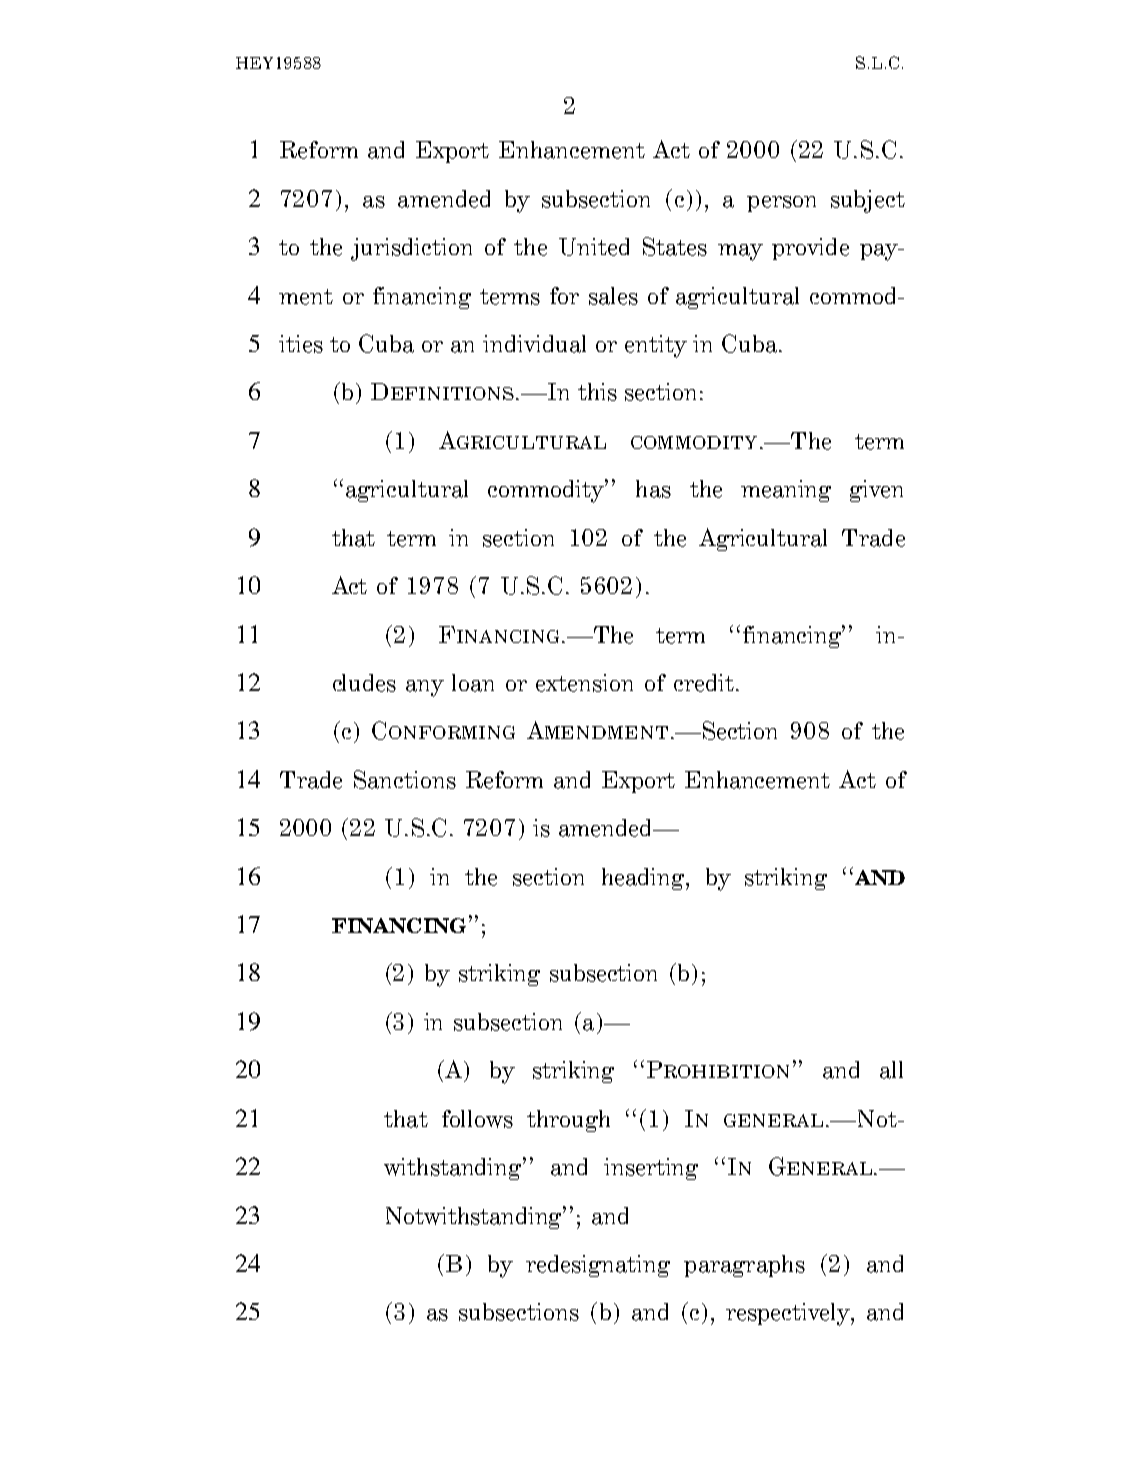 The height and width of the image is (1475, 1140). What do you see at coordinates (568, 1121) in the image?
I see `through` at bounding box center [568, 1121].
